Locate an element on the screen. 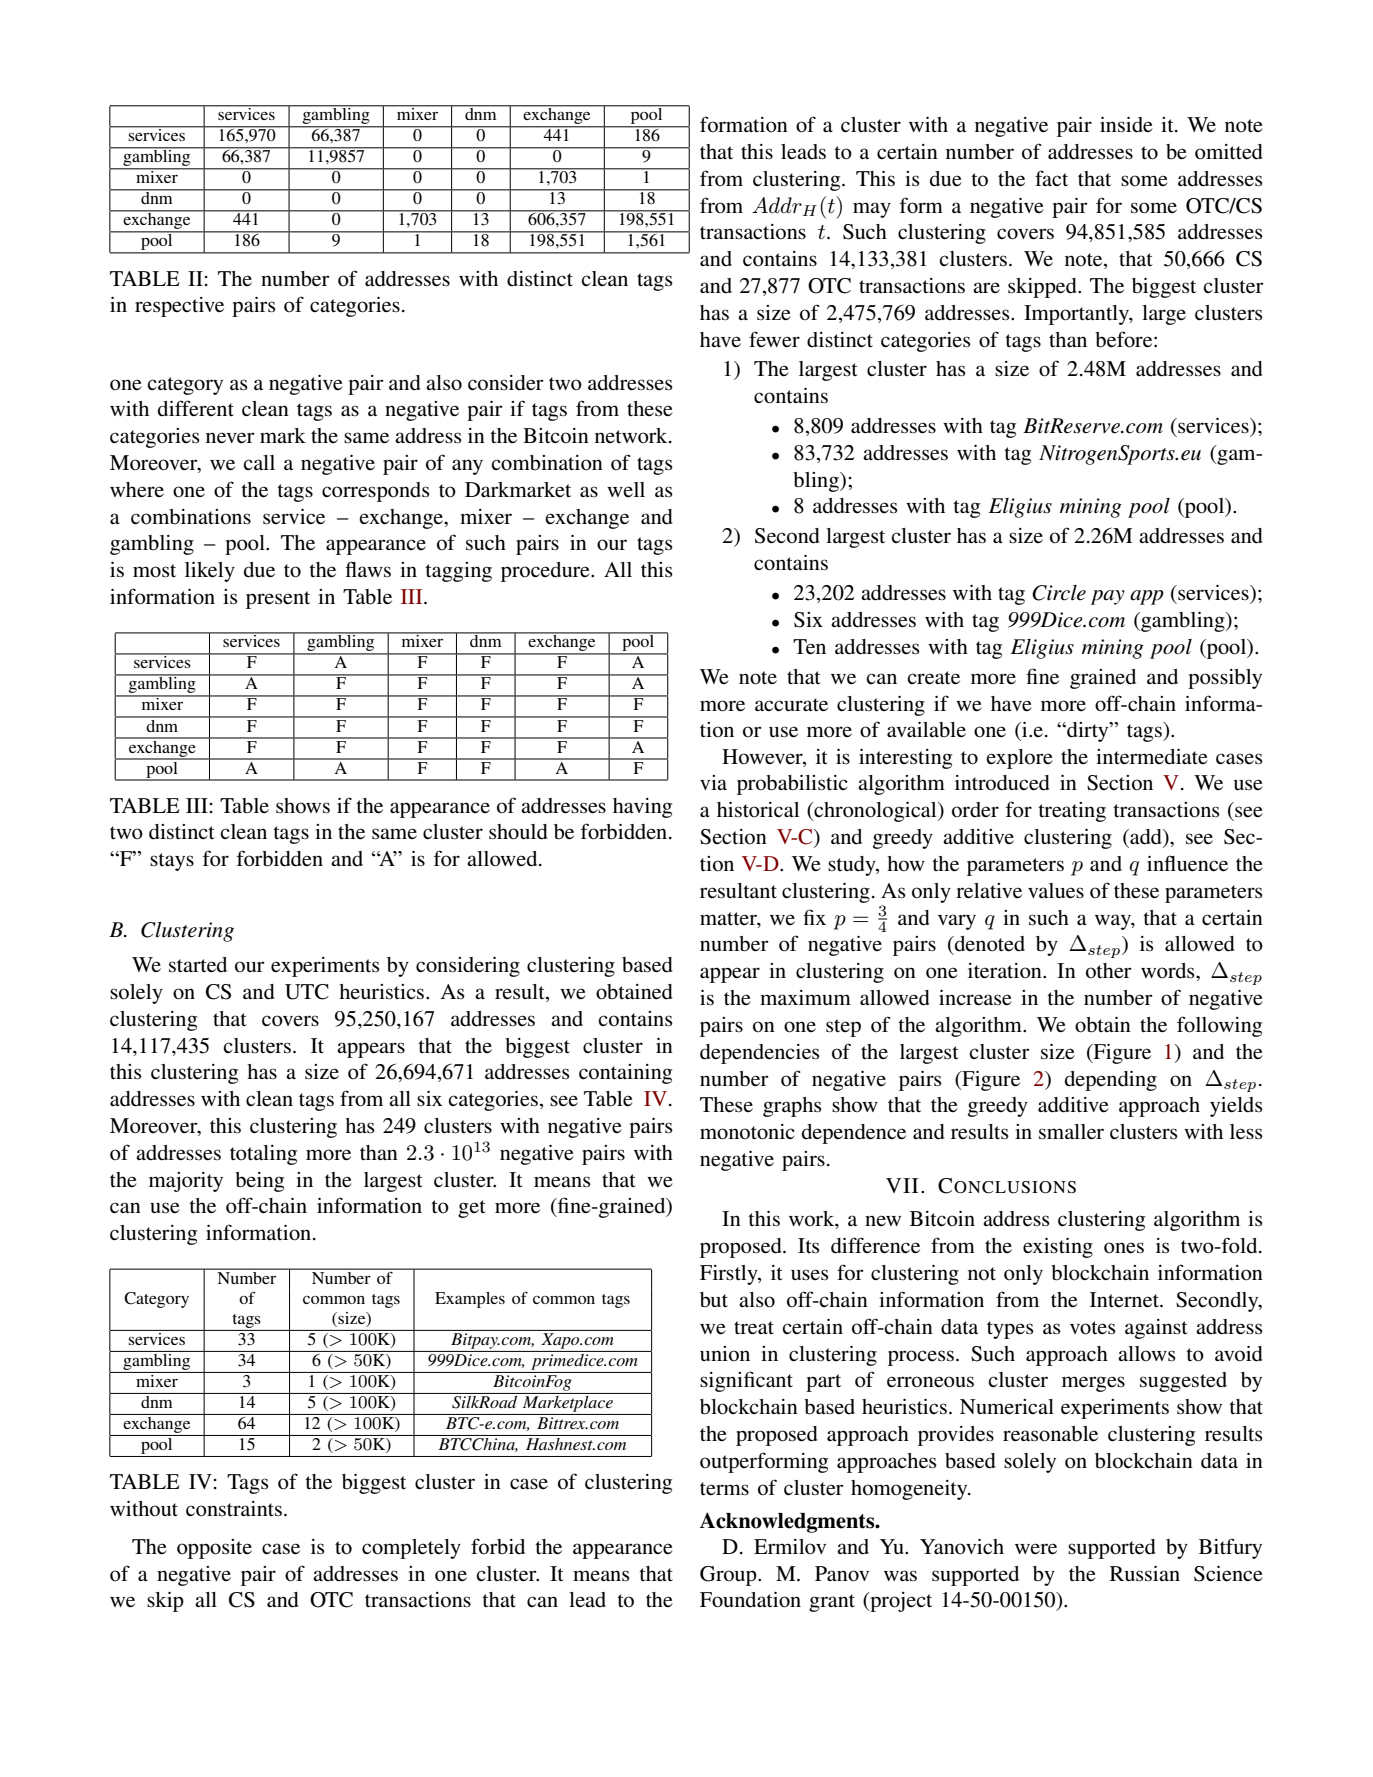 Image resolution: width=1373 pixels, height=1777 pixels. fact is located at coordinates (1051, 178).
